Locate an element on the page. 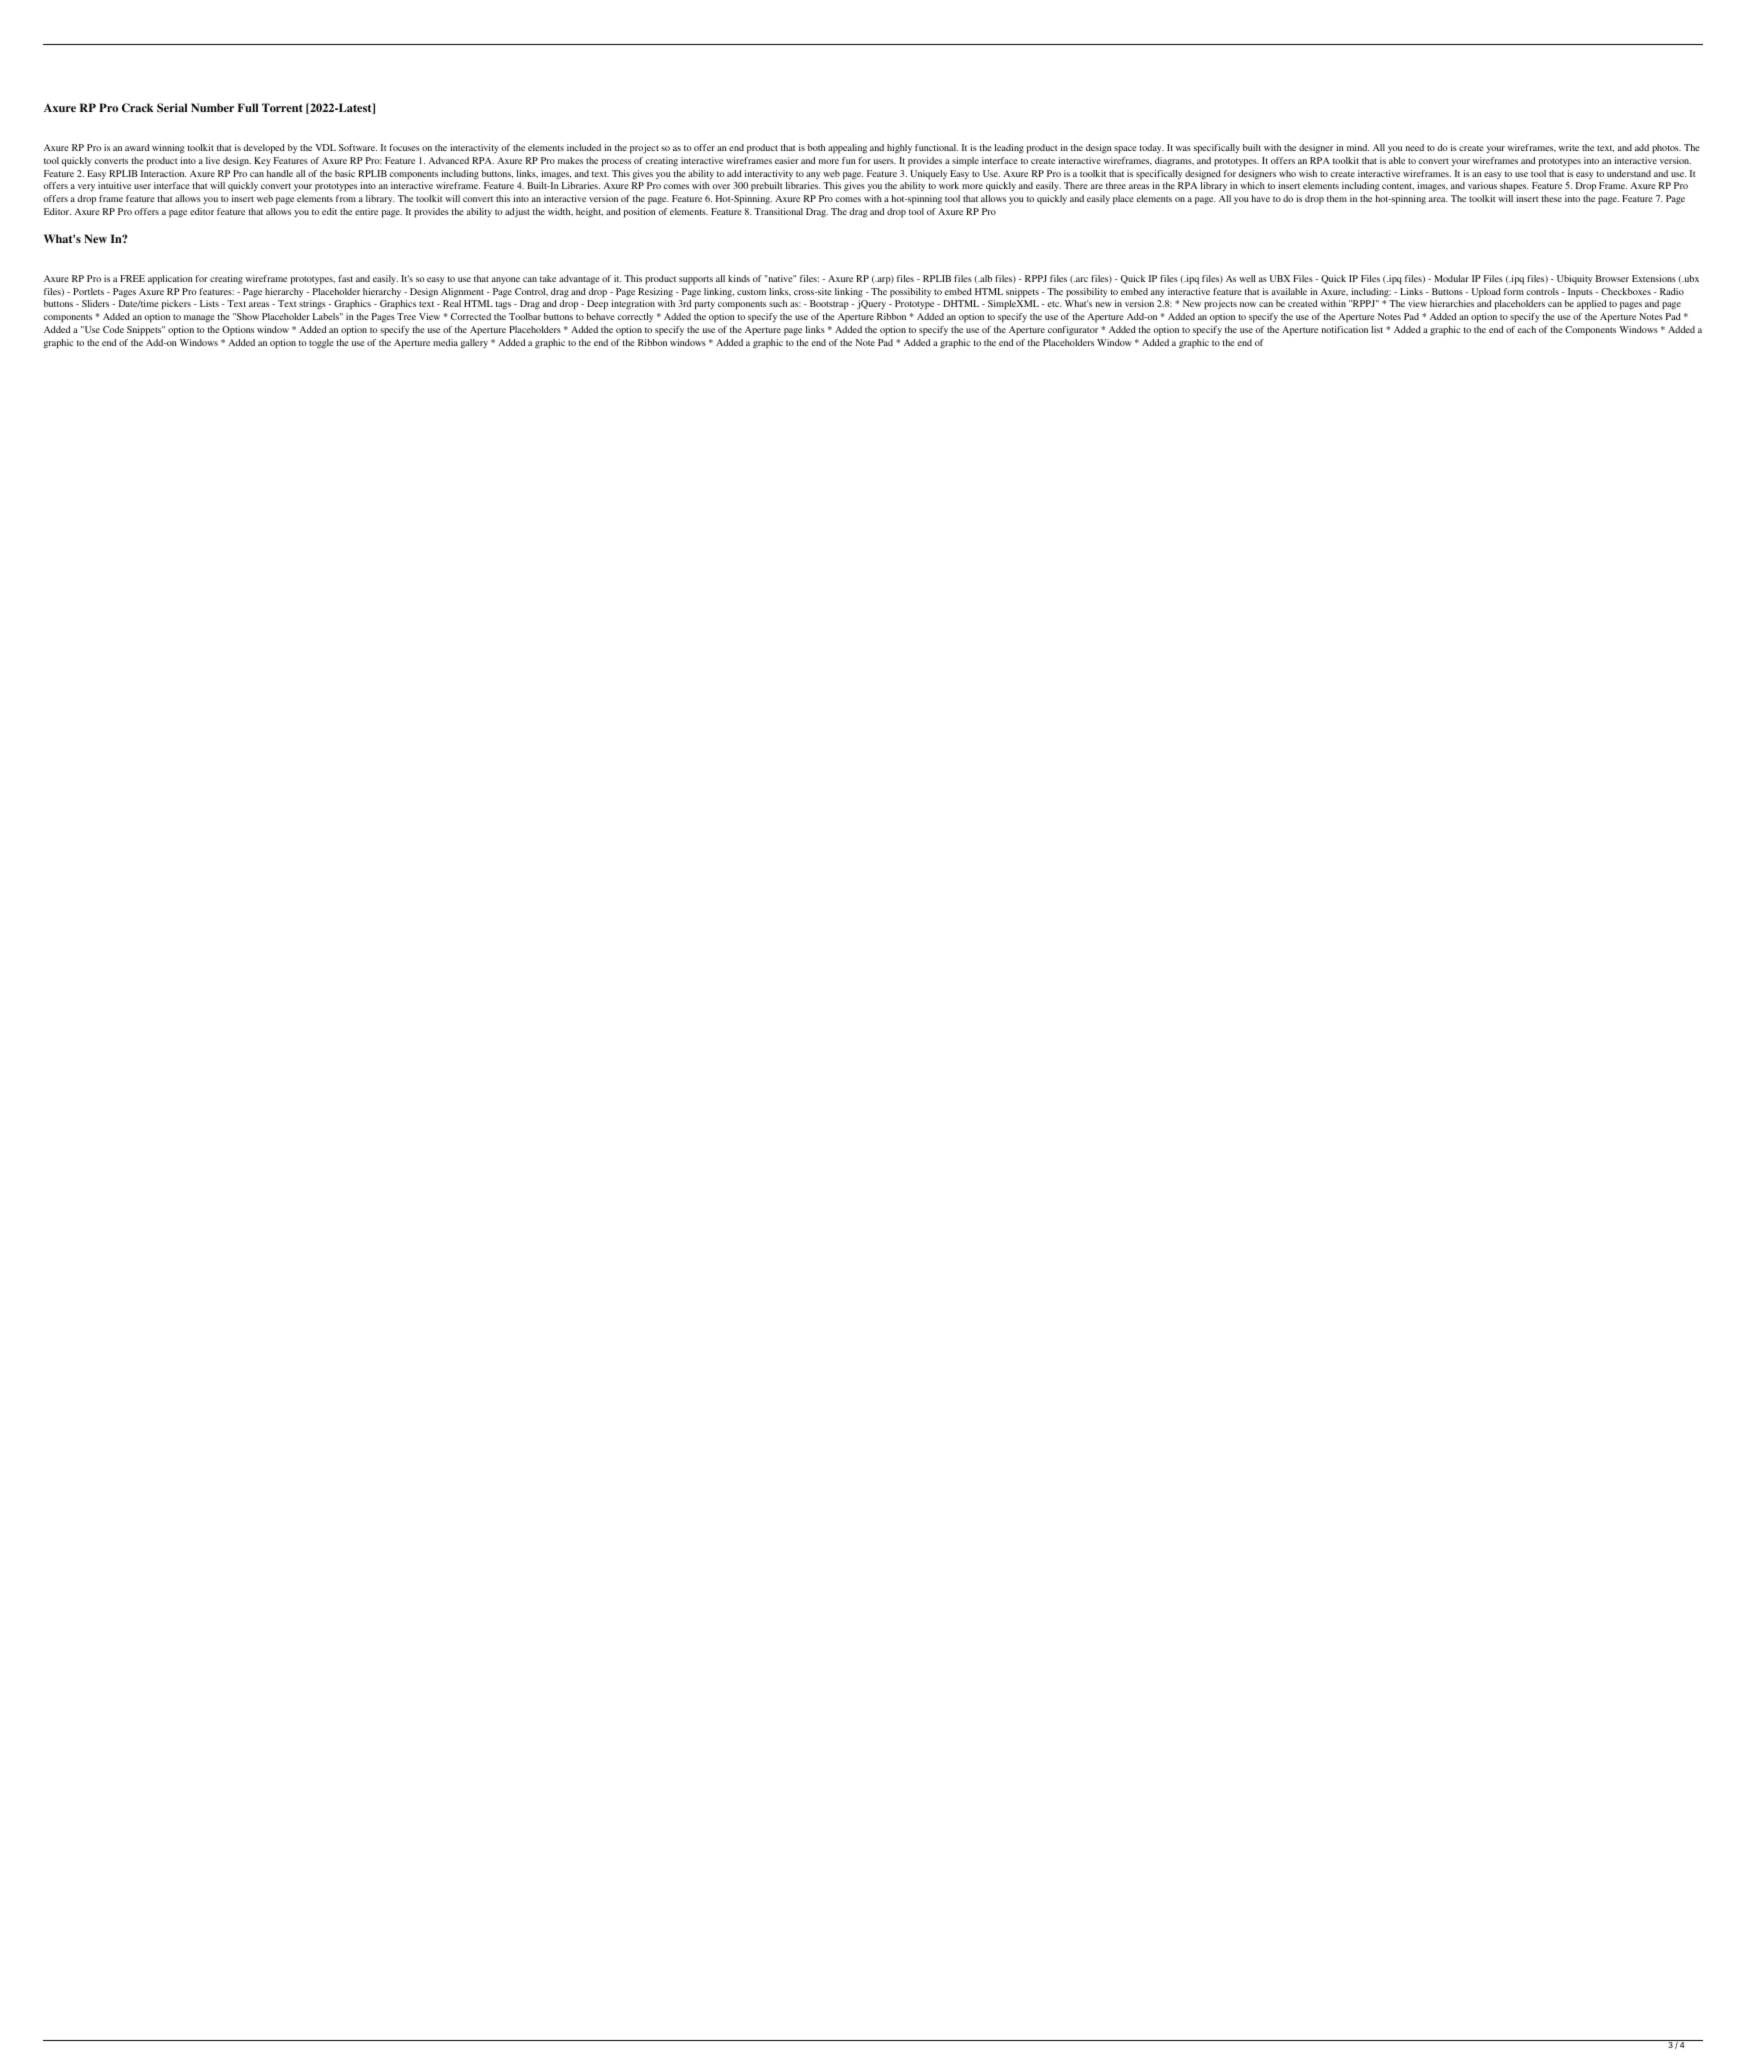  Transitional is located at coordinates (778, 211).
